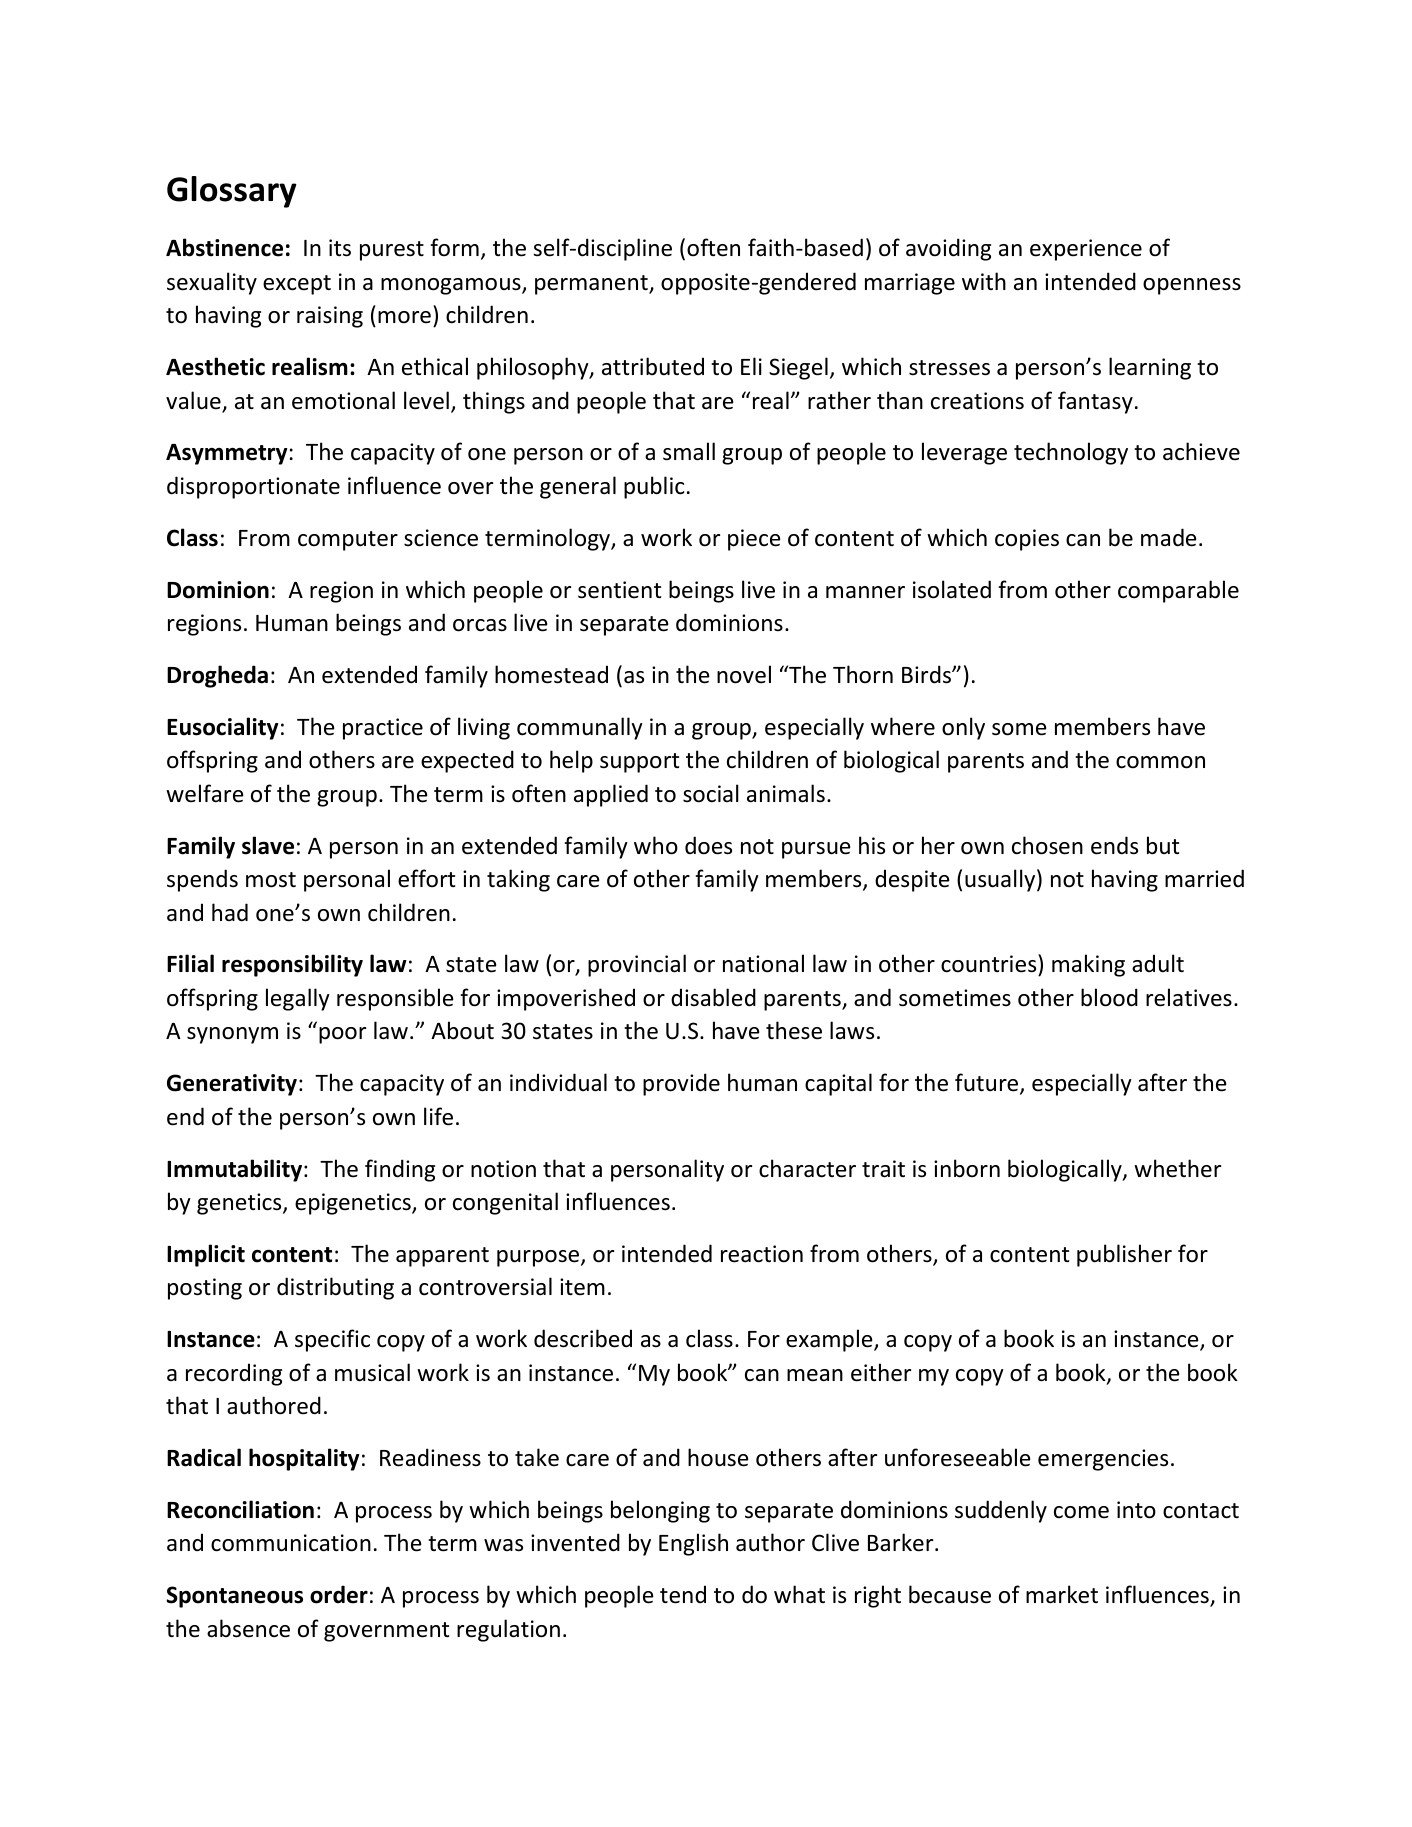 Image resolution: width=1412 pixels, height=1827 pixels. What do you see at coordinates (762, 1254) in the image?
I see `reaction` at bounding box center [762, 1254].
